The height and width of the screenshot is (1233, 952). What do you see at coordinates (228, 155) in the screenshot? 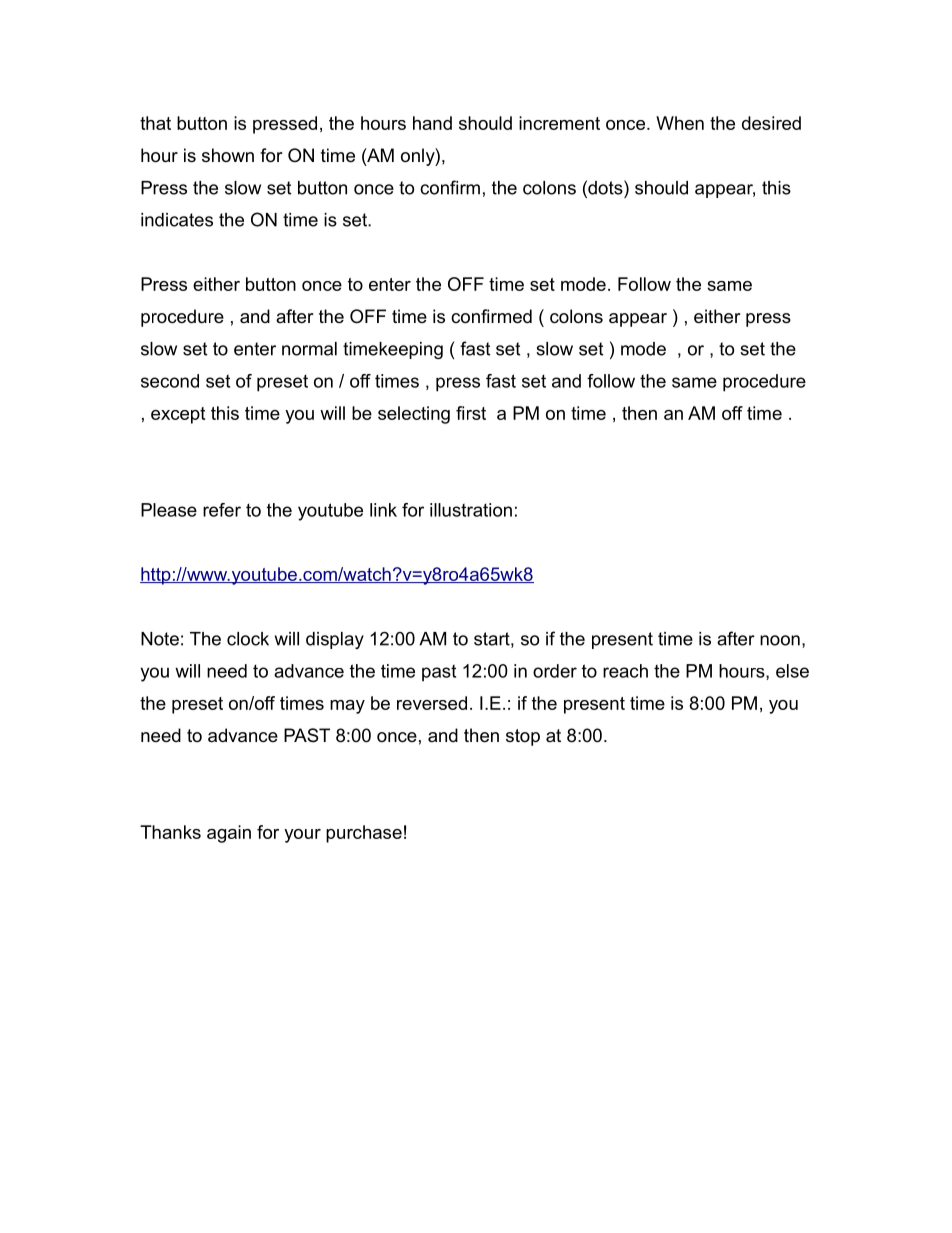
I see `shown` at bounding box center [228, 155].
